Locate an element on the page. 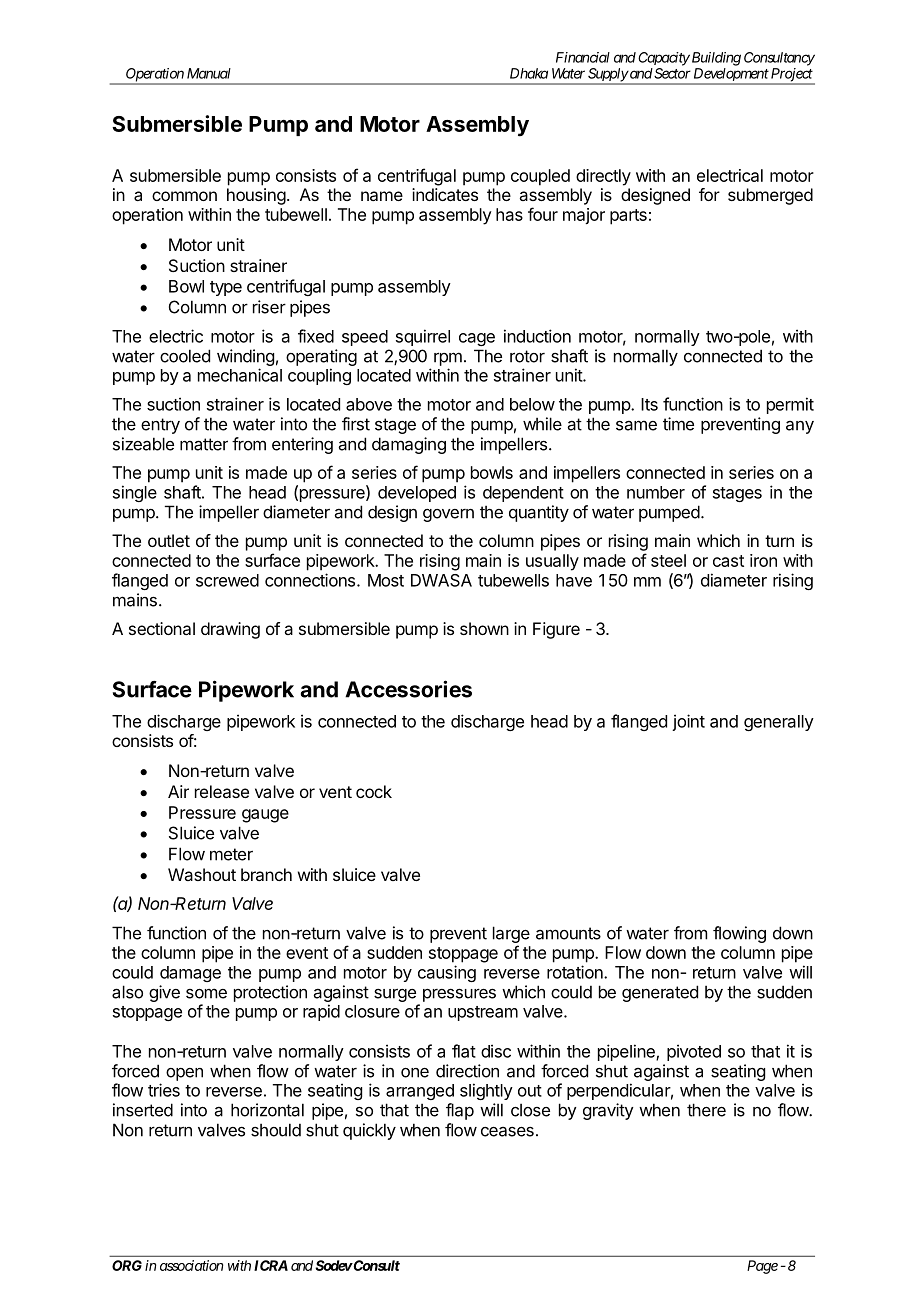 This image has width=924, height=1308. association is located at coordinates (191, 1265).
